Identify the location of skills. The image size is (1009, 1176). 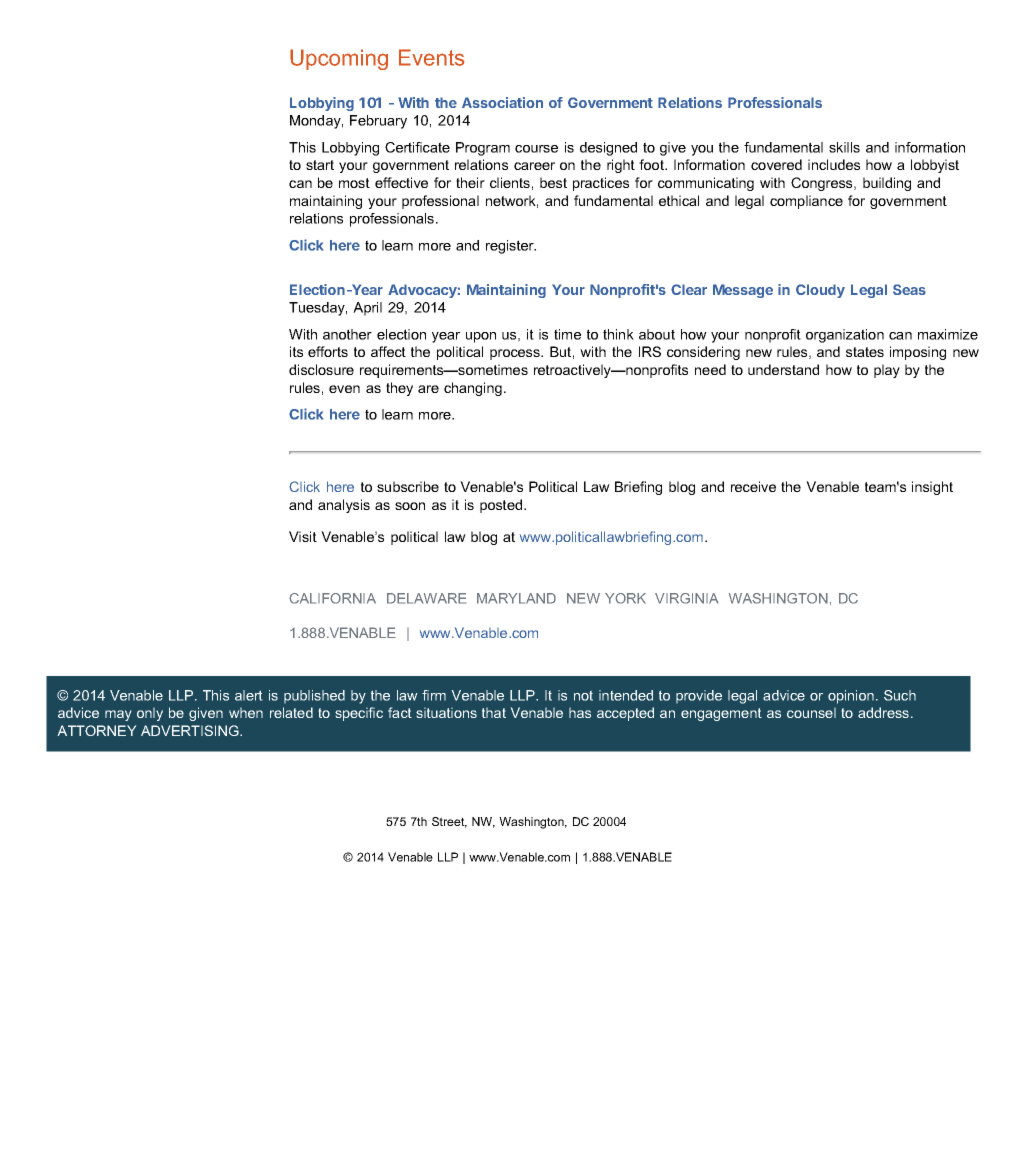
(844, 147).
